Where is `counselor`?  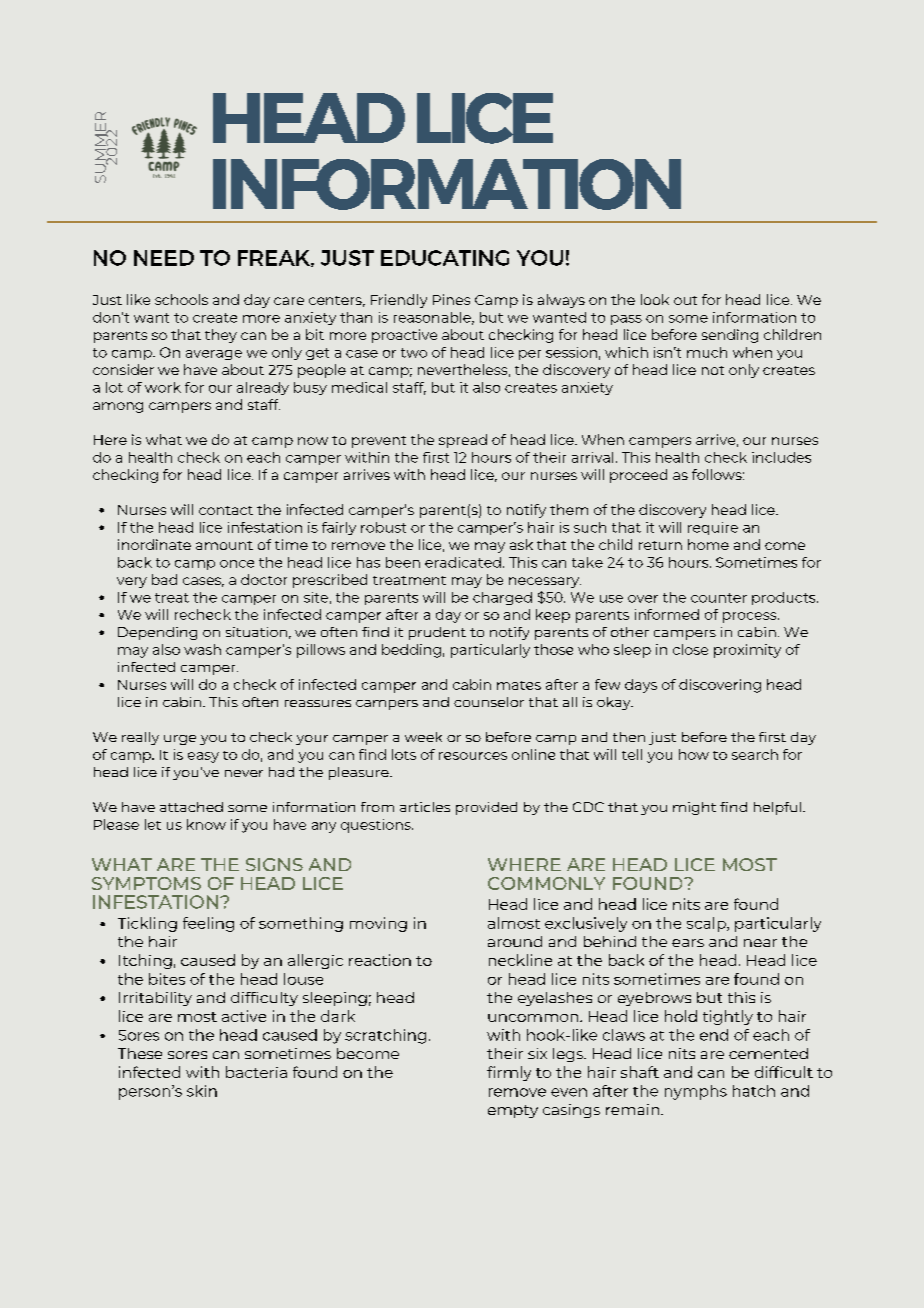 counselor is located at coordinates (489, 702).
